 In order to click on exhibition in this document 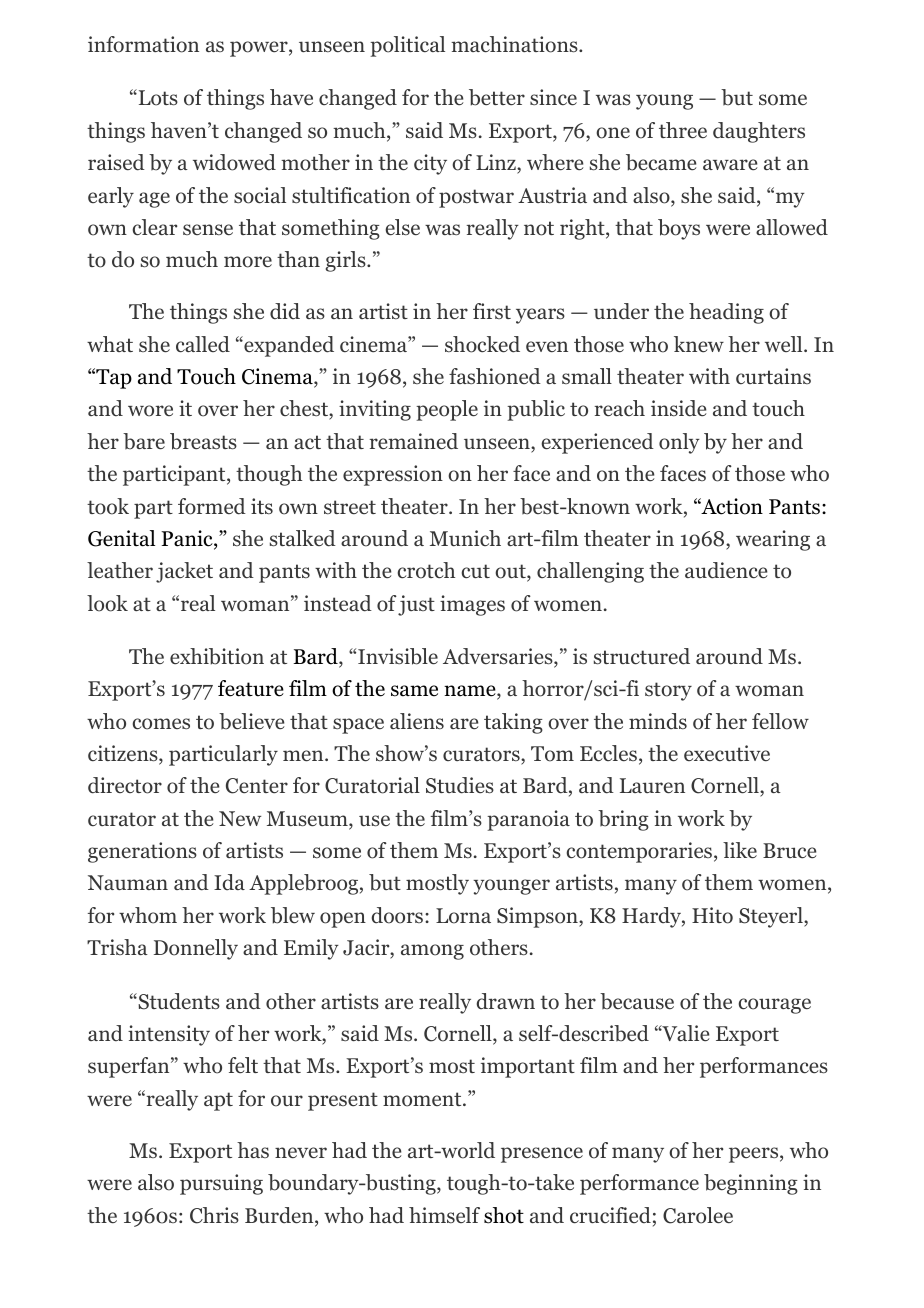, I will do `click(217, 656)`.
